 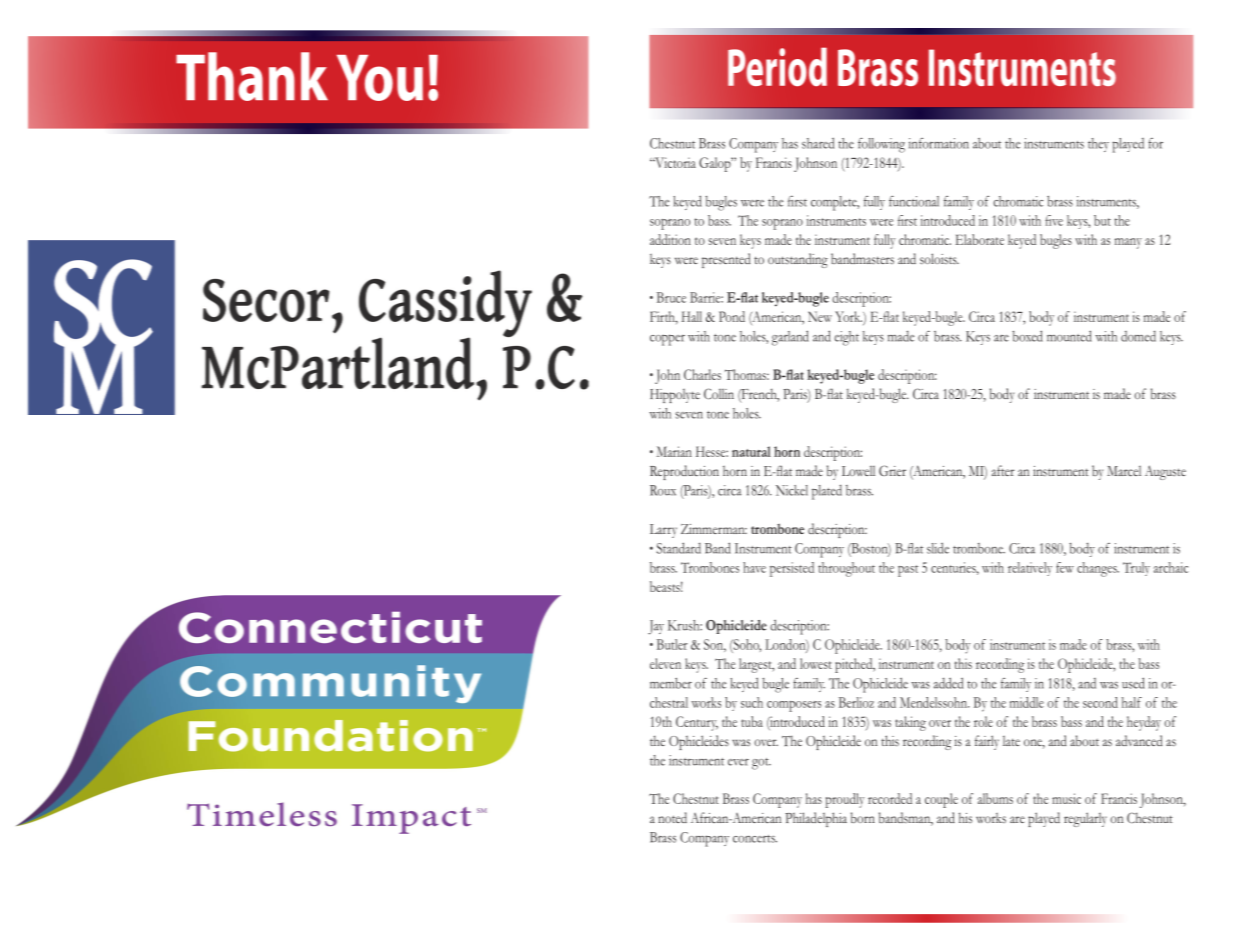 What do you see at coordinates (777, 66) in the screenshot?
I see `Period` at bounding box center [777, 66].
